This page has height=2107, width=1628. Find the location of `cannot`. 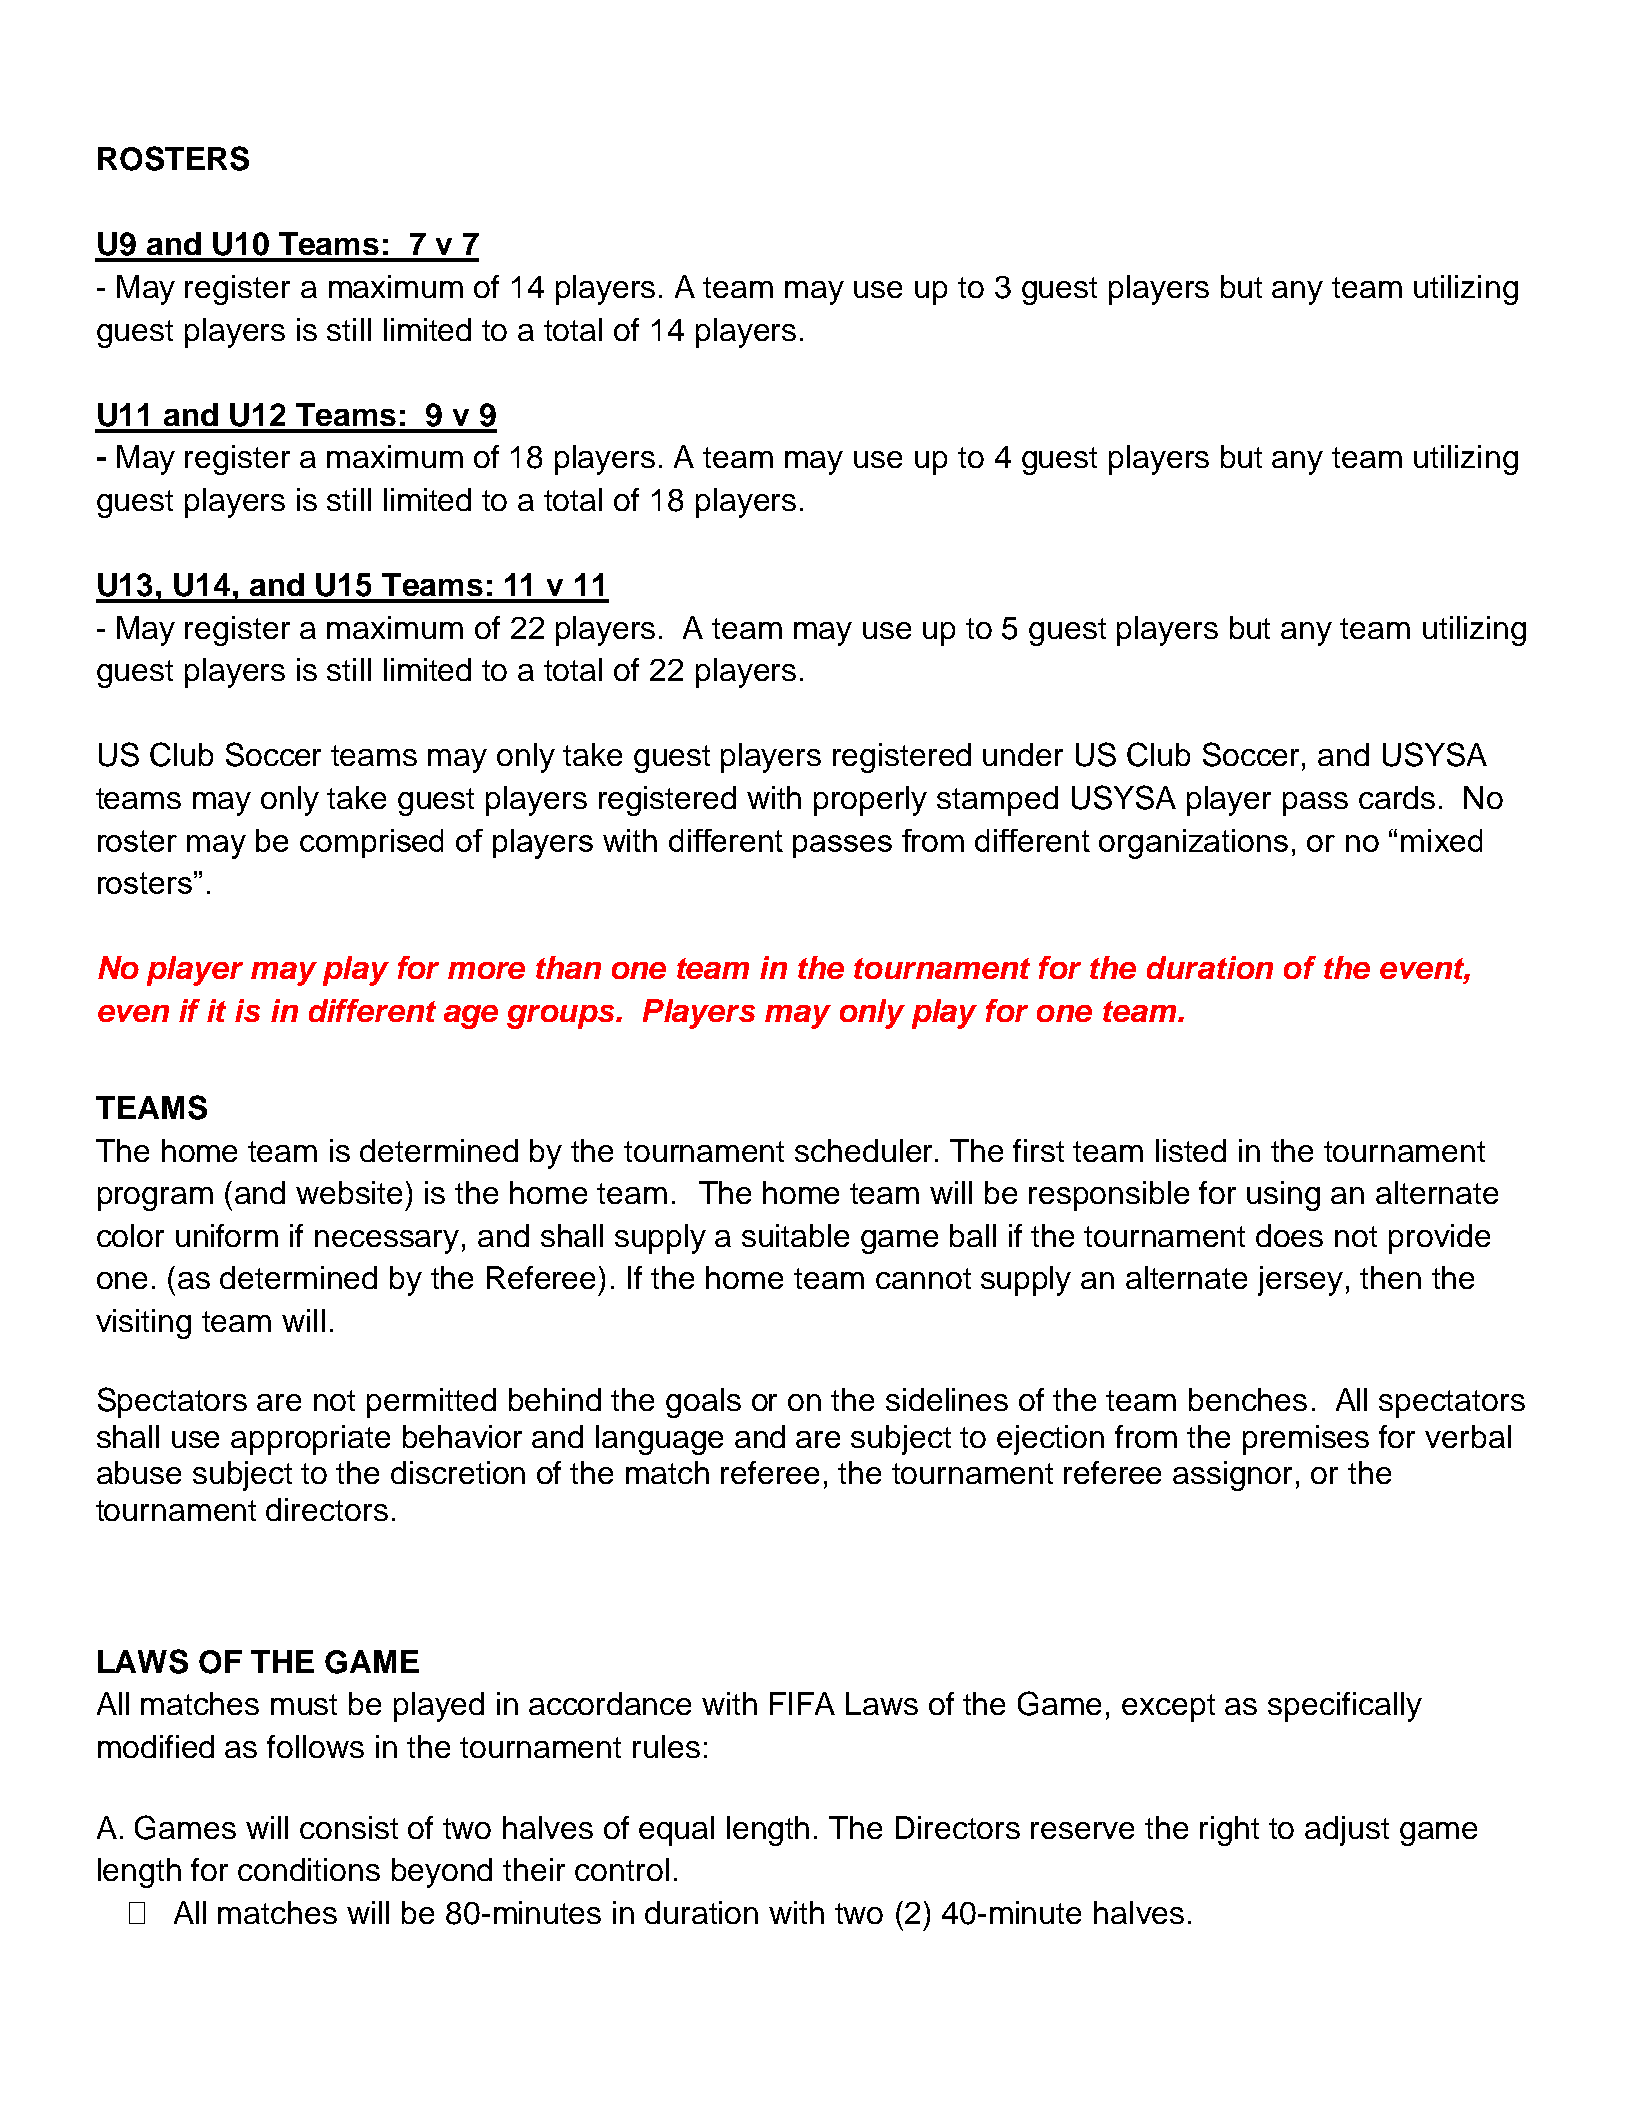

cannot is located at coordinates (923, 1278).
